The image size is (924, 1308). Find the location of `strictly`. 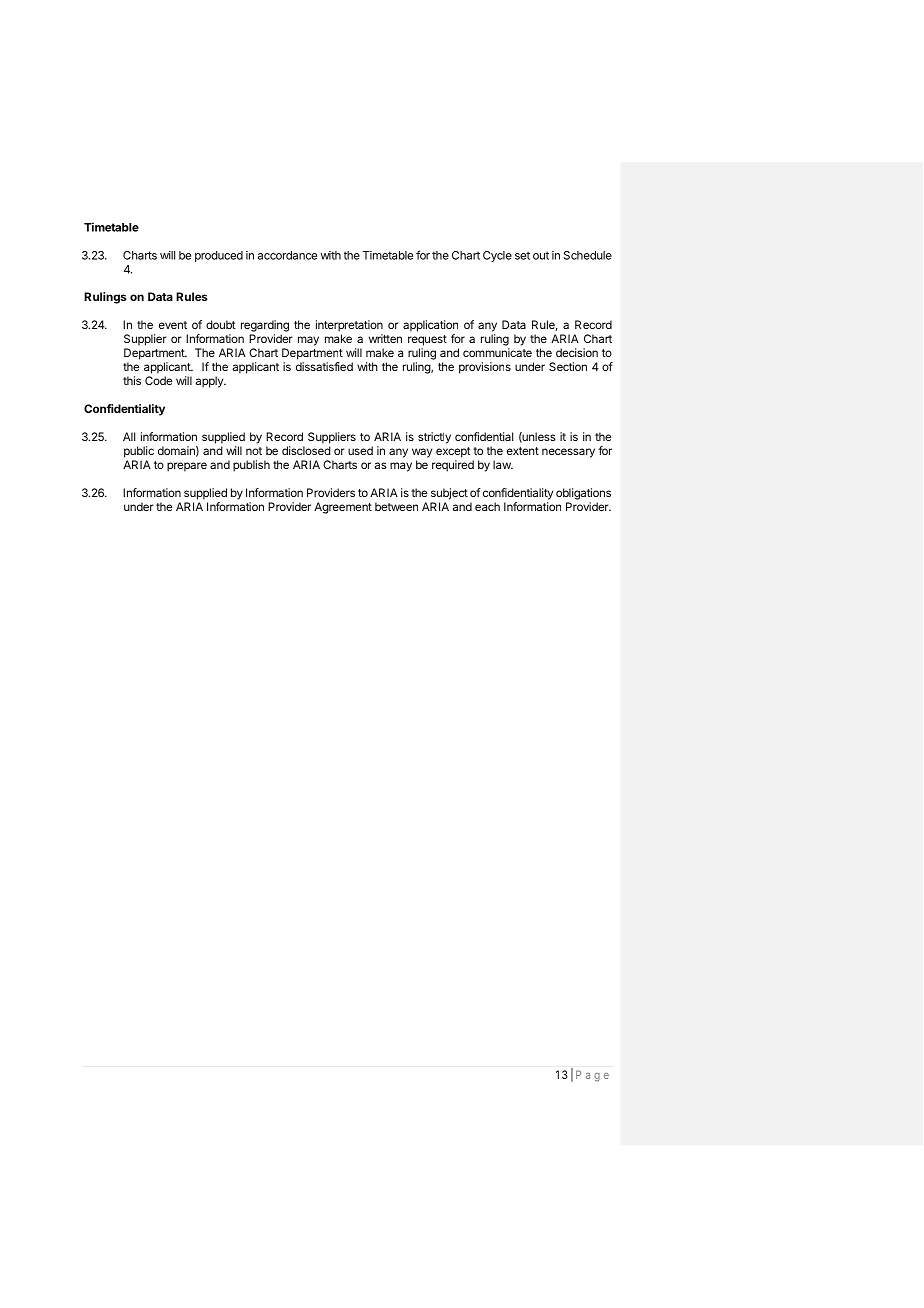

strictly is located at coordinates (434, 438).
